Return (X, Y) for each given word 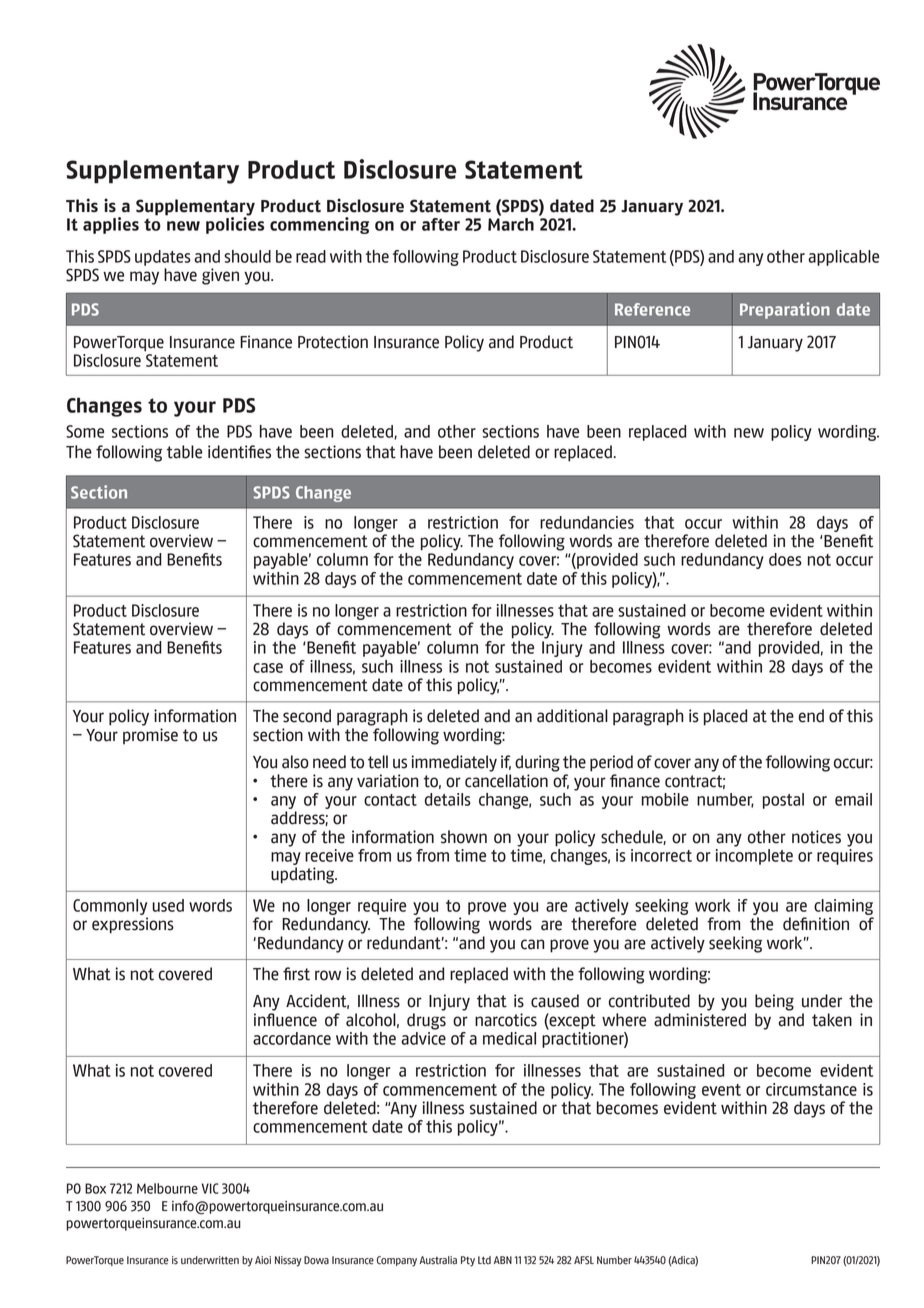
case (268, 668)
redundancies (587, 522)
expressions (133, 925)
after (441, 224)
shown (464, 837)
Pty (468, 1261)
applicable (843, 258)
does (785, 559)
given (220, 276)
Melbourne (167, 1188)
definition (816, 924)
